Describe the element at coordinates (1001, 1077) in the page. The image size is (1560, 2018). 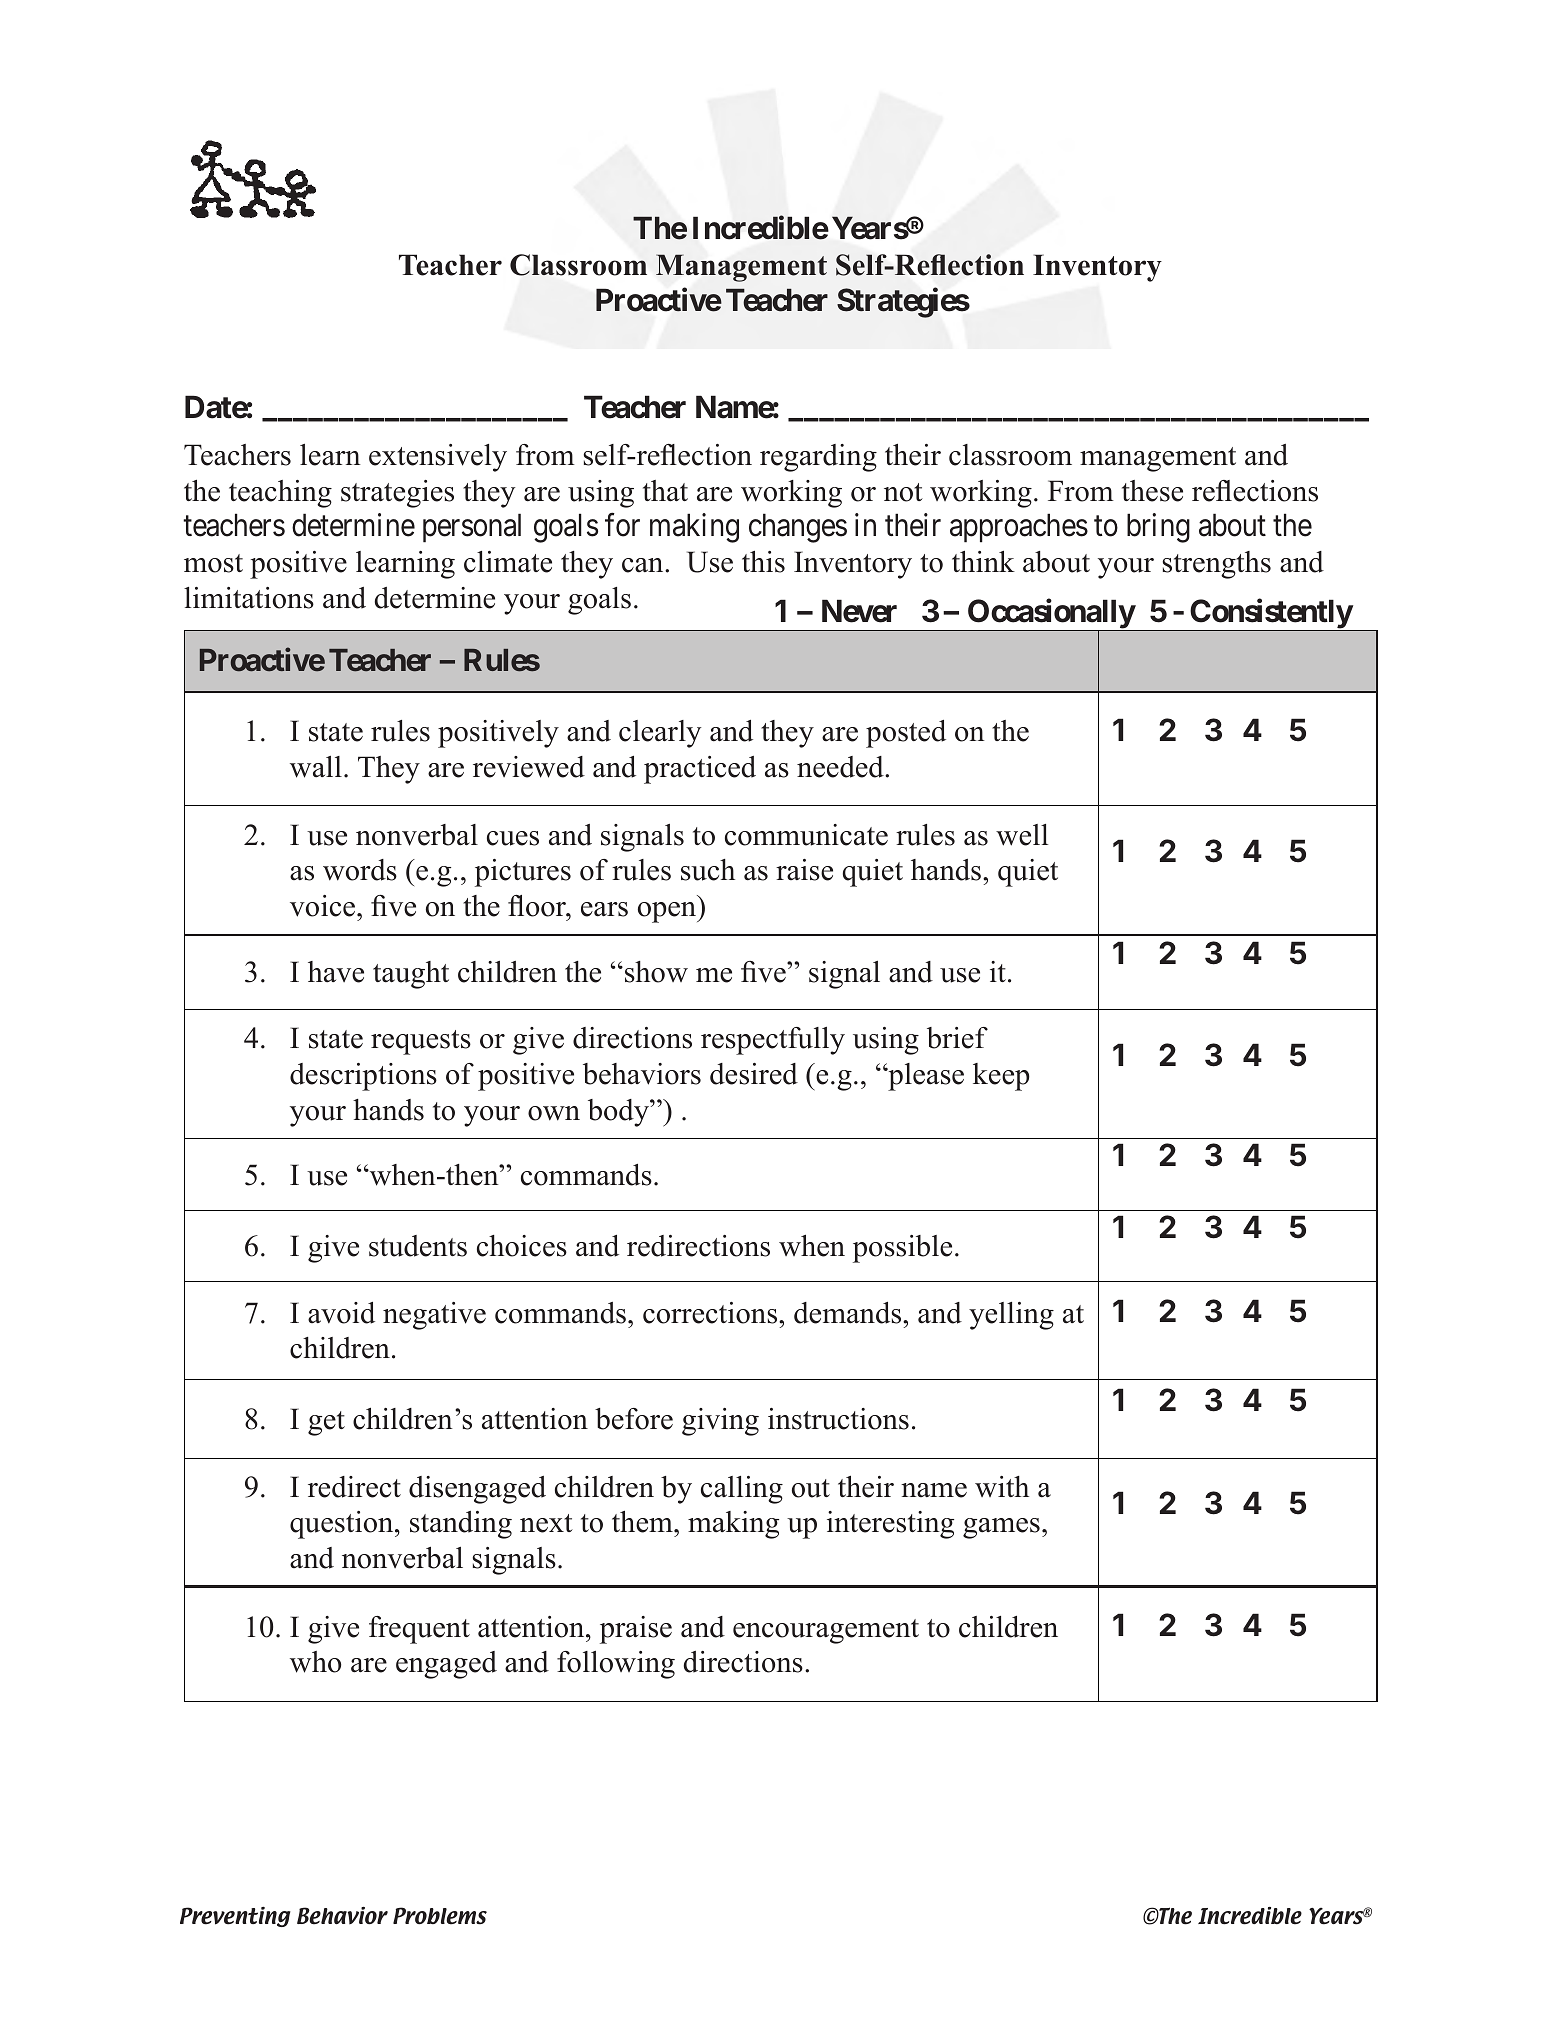
I see `keep` at that location.
